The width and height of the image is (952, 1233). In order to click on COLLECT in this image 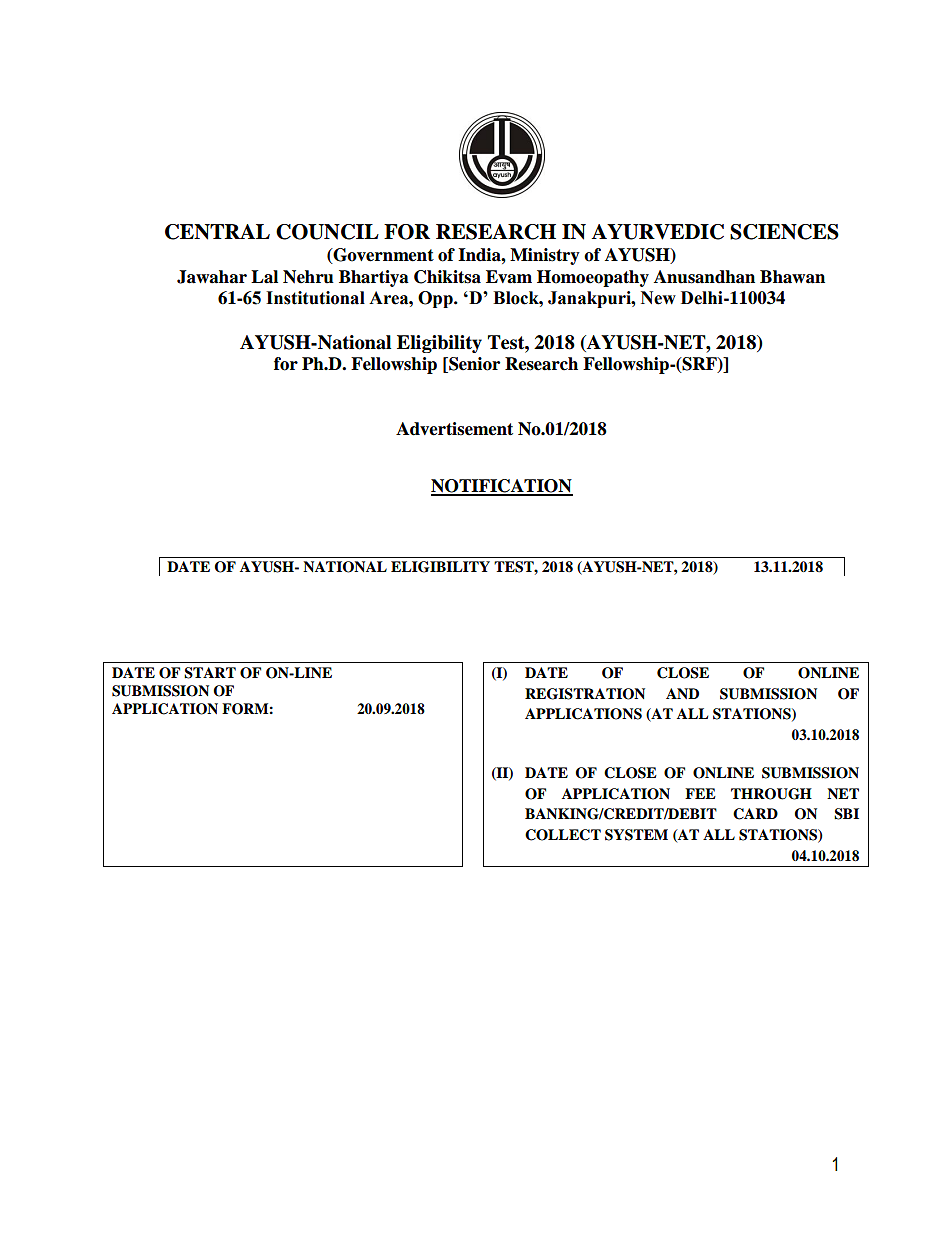, I will do `click(563, 835)`.
